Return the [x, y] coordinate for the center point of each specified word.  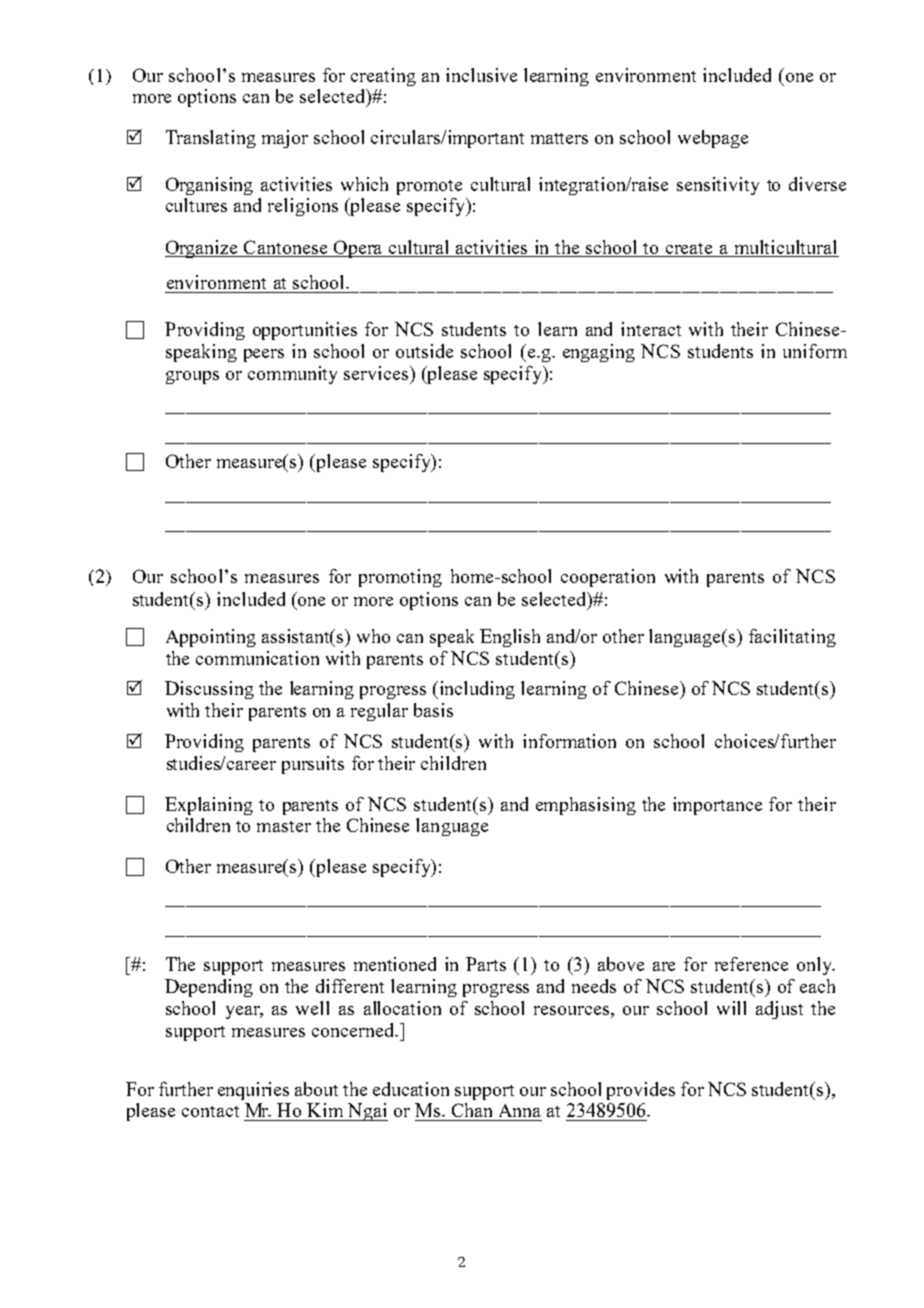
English [510, 638]
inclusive [481, 75]
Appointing [211, 638]
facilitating [792, 638]
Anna [520, 1110]
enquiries [253, 1091]
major [285, 139]
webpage [713, 139]
